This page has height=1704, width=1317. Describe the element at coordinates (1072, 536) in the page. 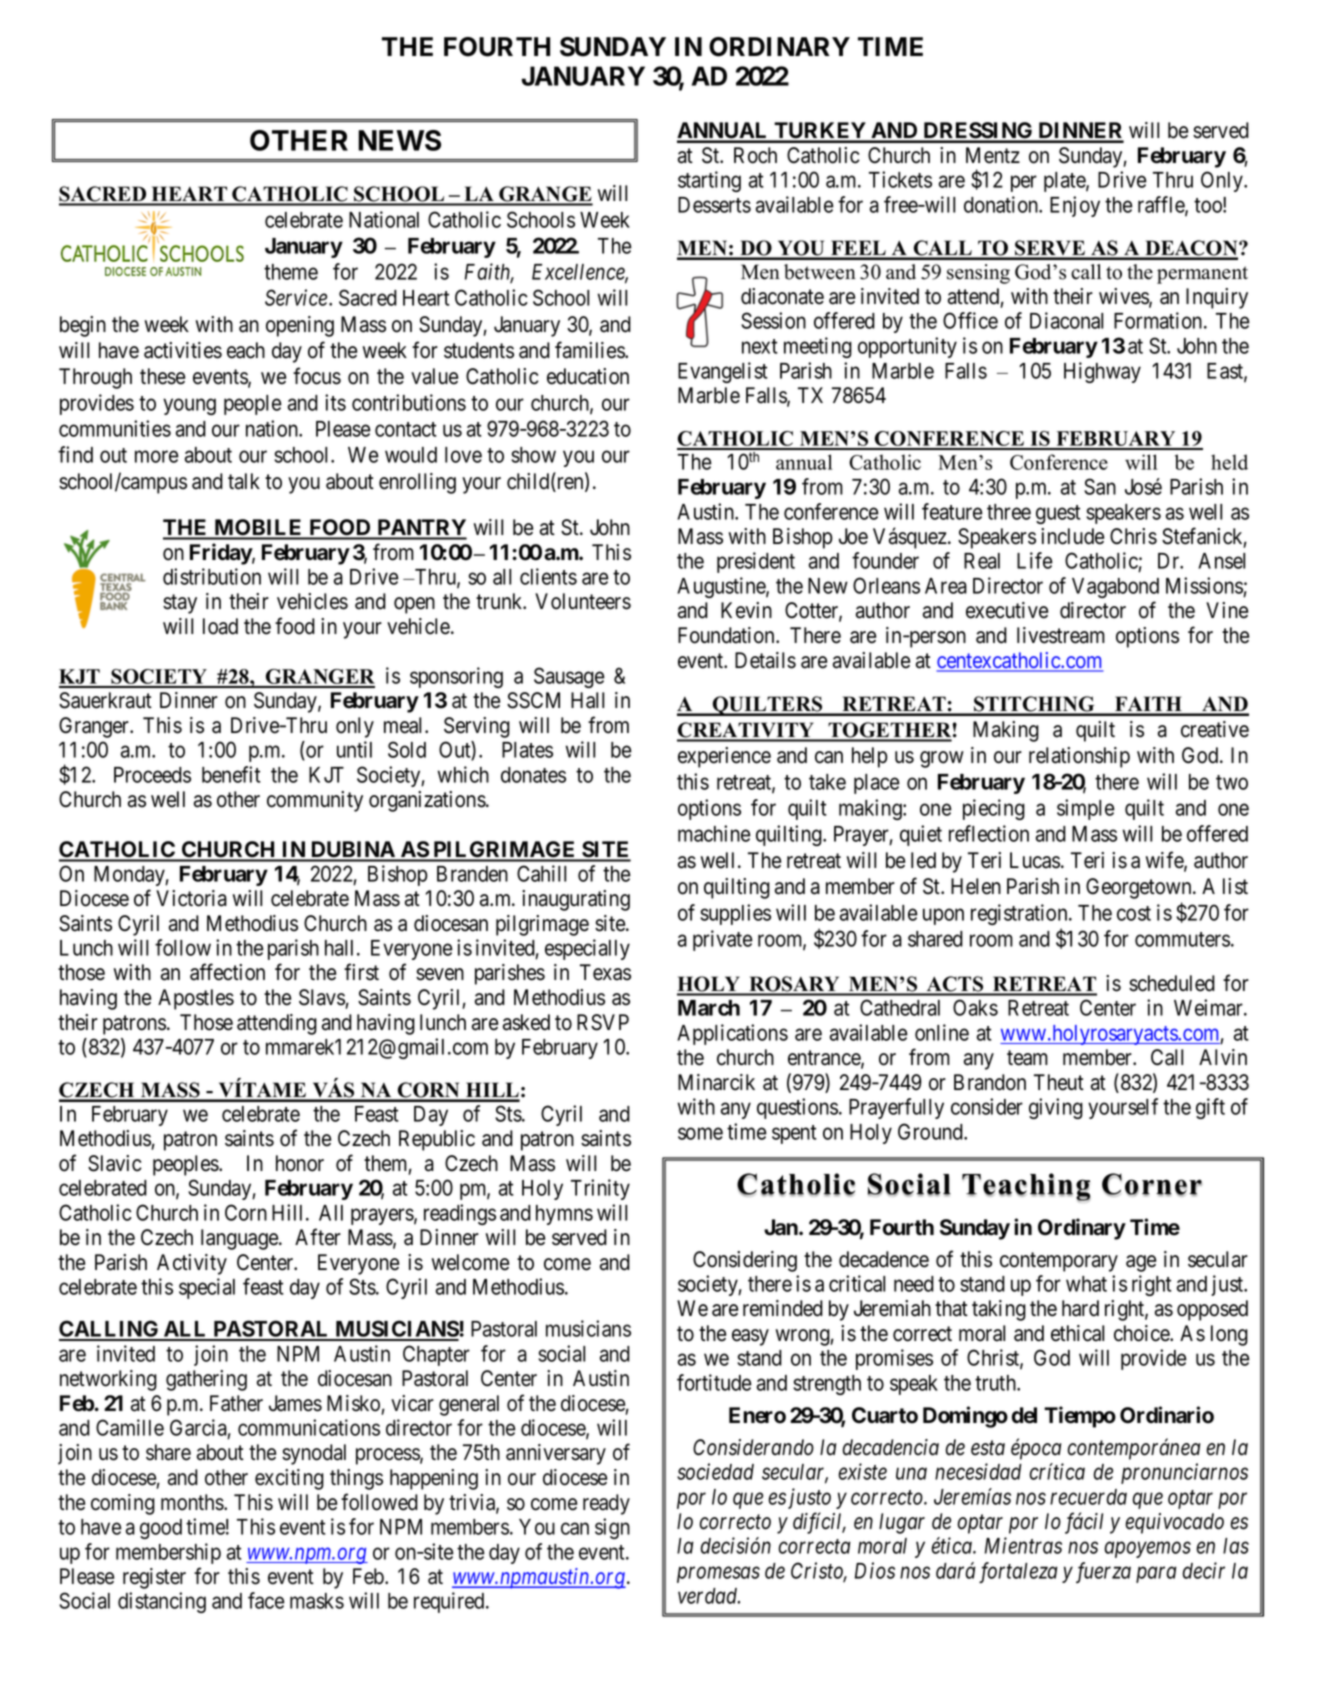

I see `include` at that location.
